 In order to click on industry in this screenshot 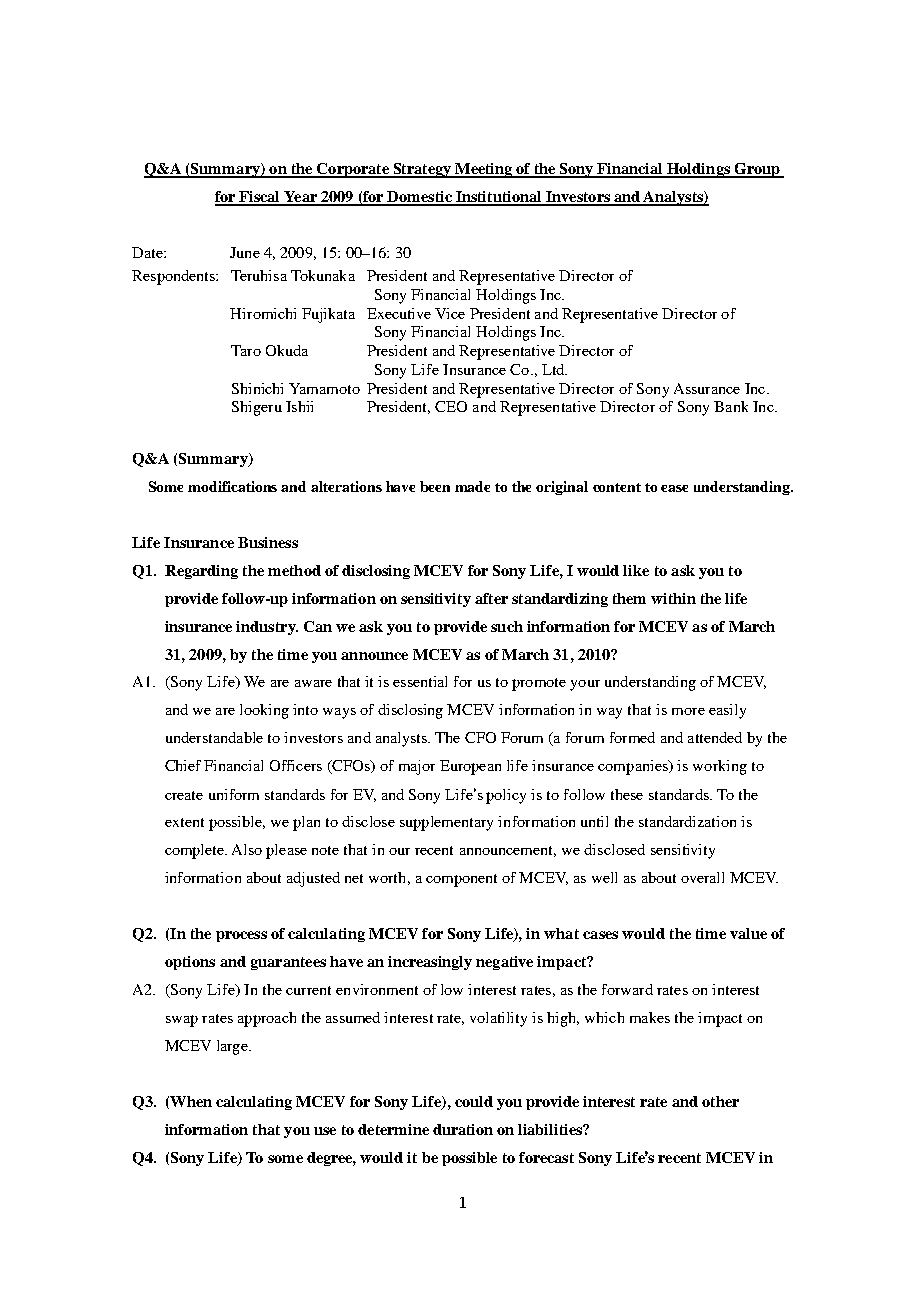, I will do `click(267, 628)`.
